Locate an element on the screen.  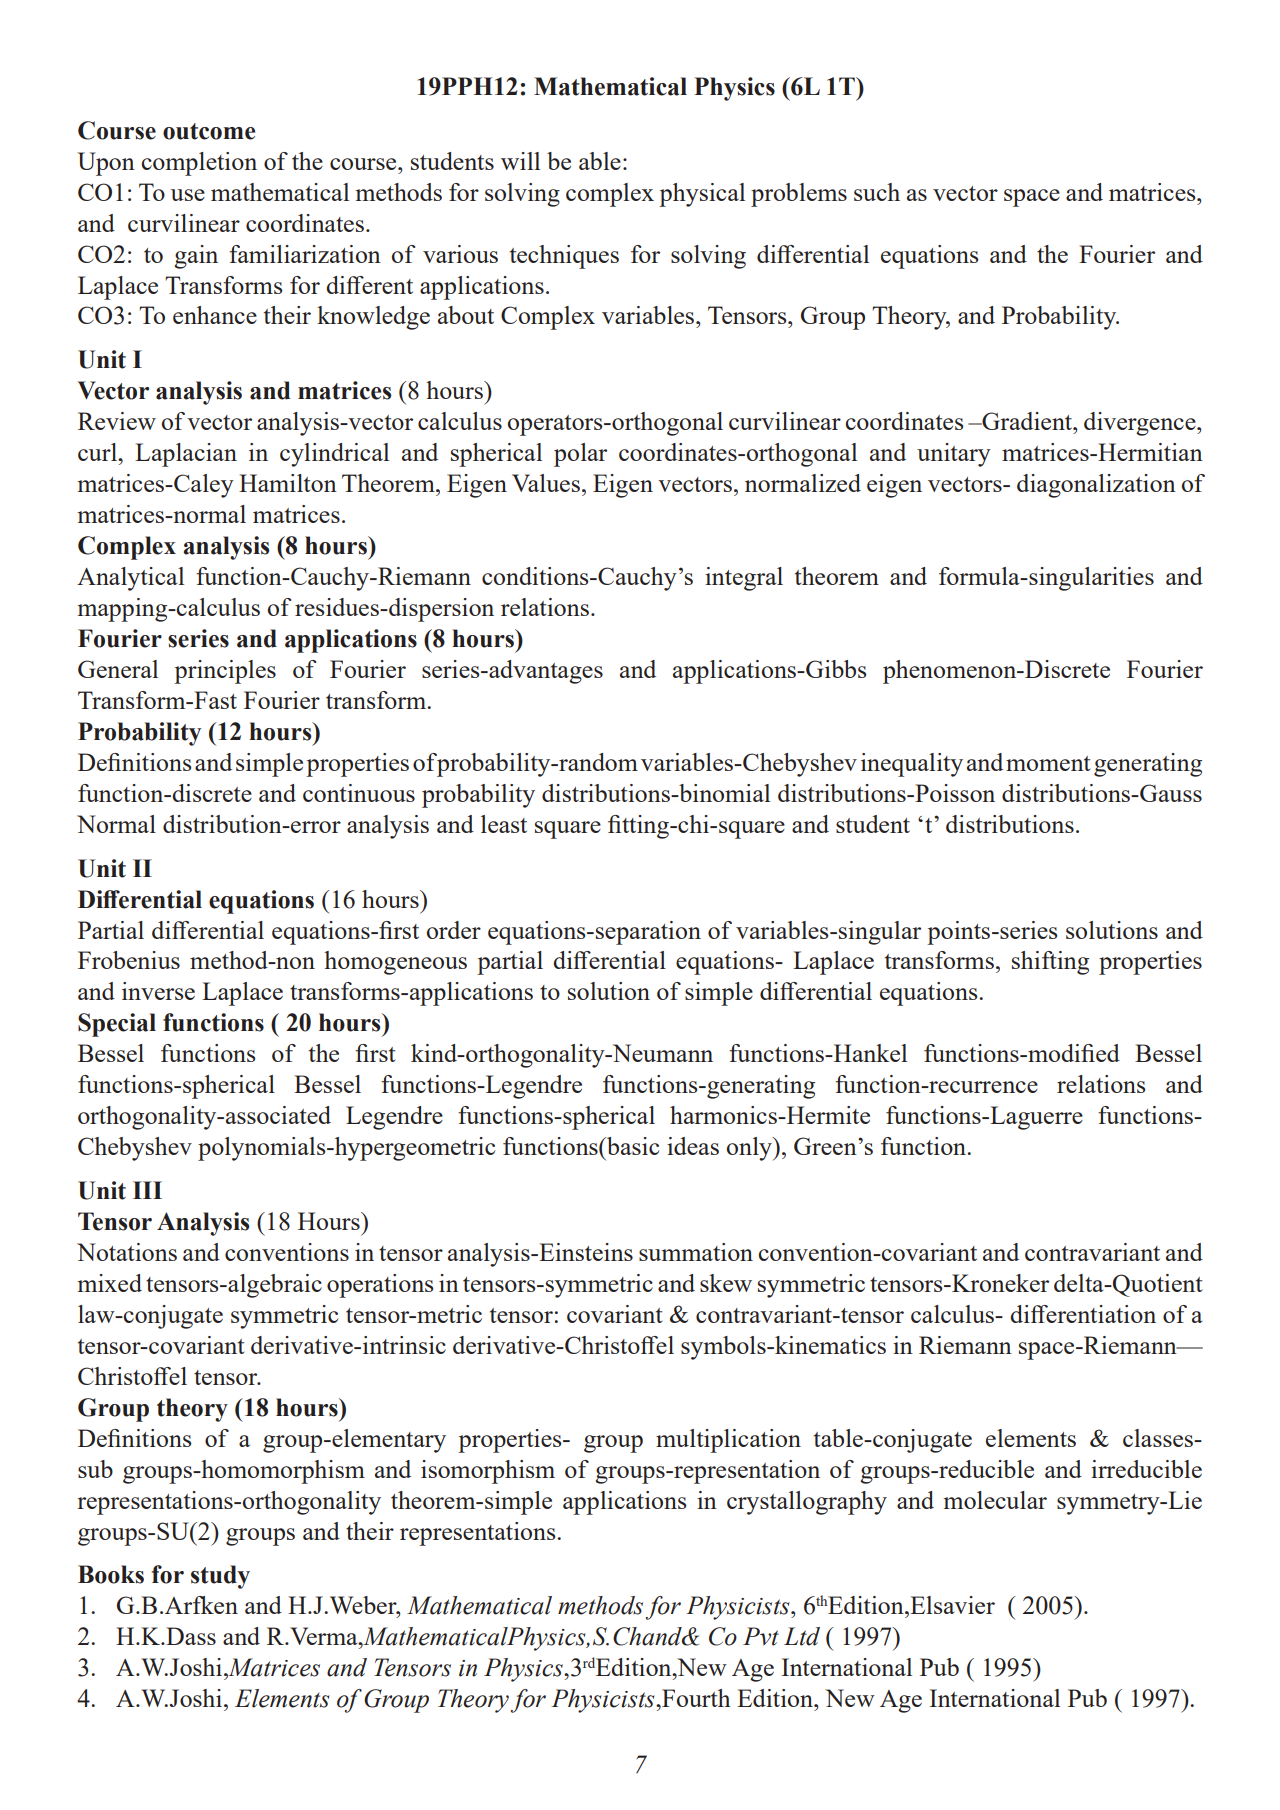
physical is located at coordinates (702, 195).
